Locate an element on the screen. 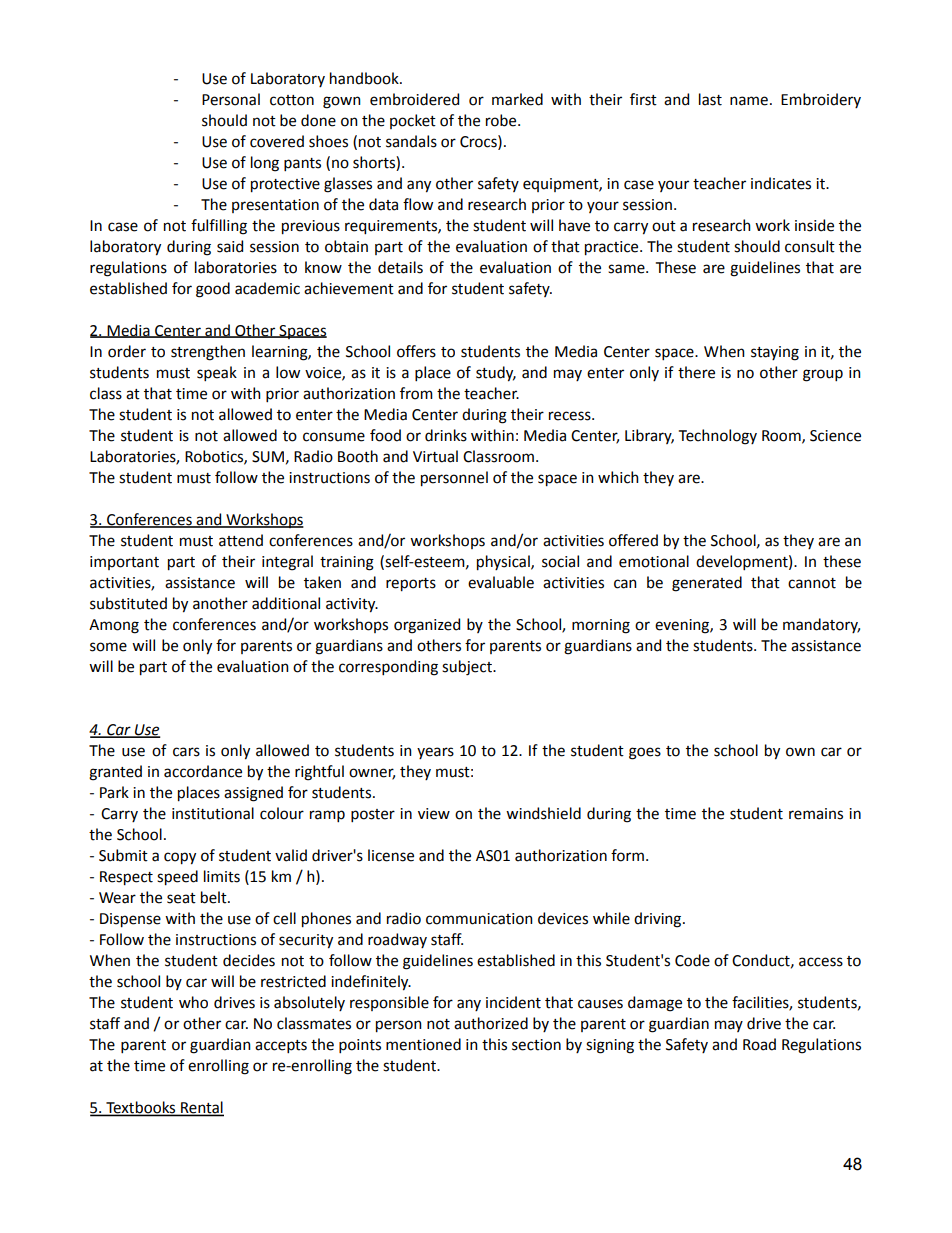 The width and height of the screenshot is (952, 1233). drinks is located at coordinates (446, 435).
